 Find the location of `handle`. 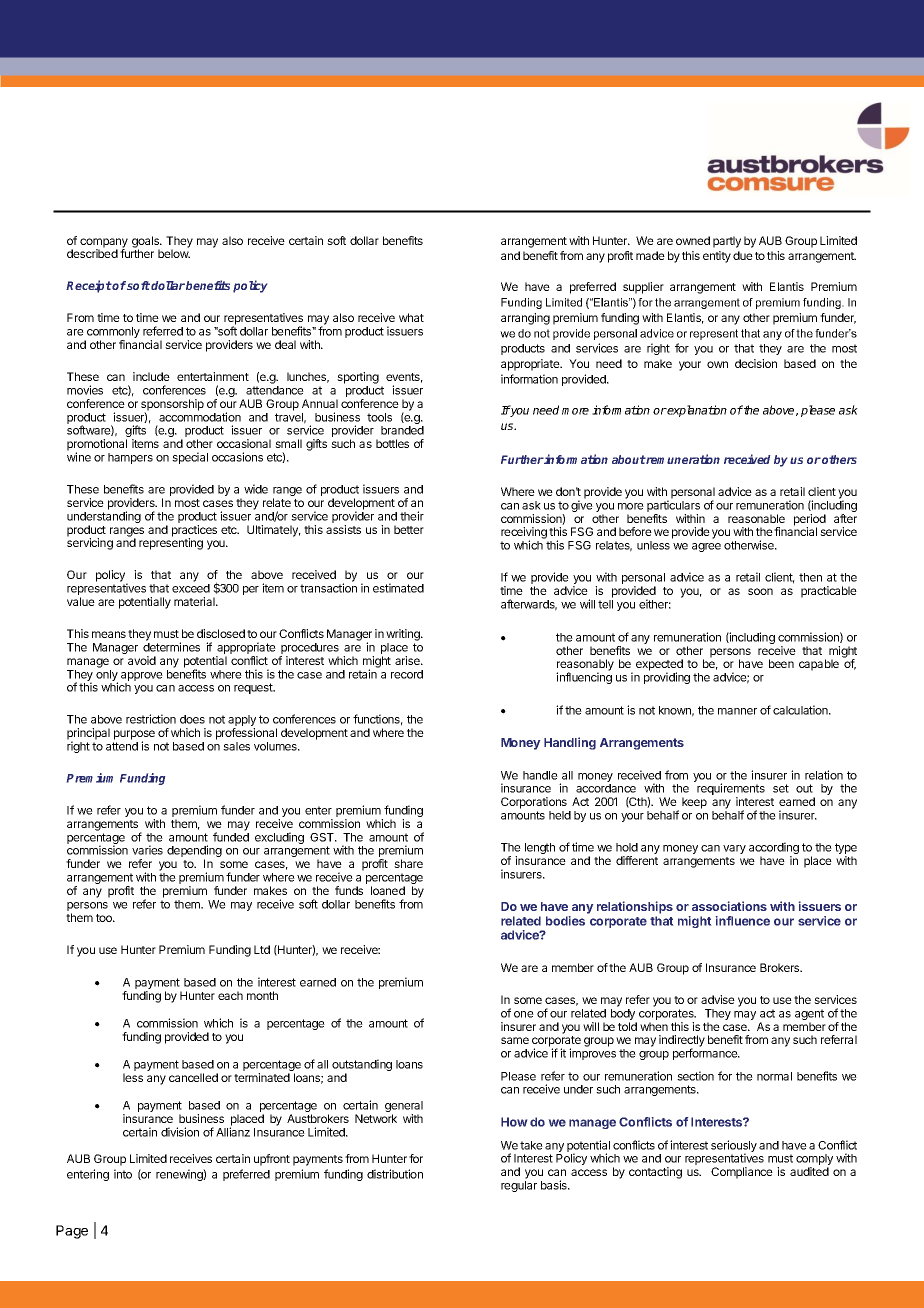

handle is located at coordinates (540, 775).
